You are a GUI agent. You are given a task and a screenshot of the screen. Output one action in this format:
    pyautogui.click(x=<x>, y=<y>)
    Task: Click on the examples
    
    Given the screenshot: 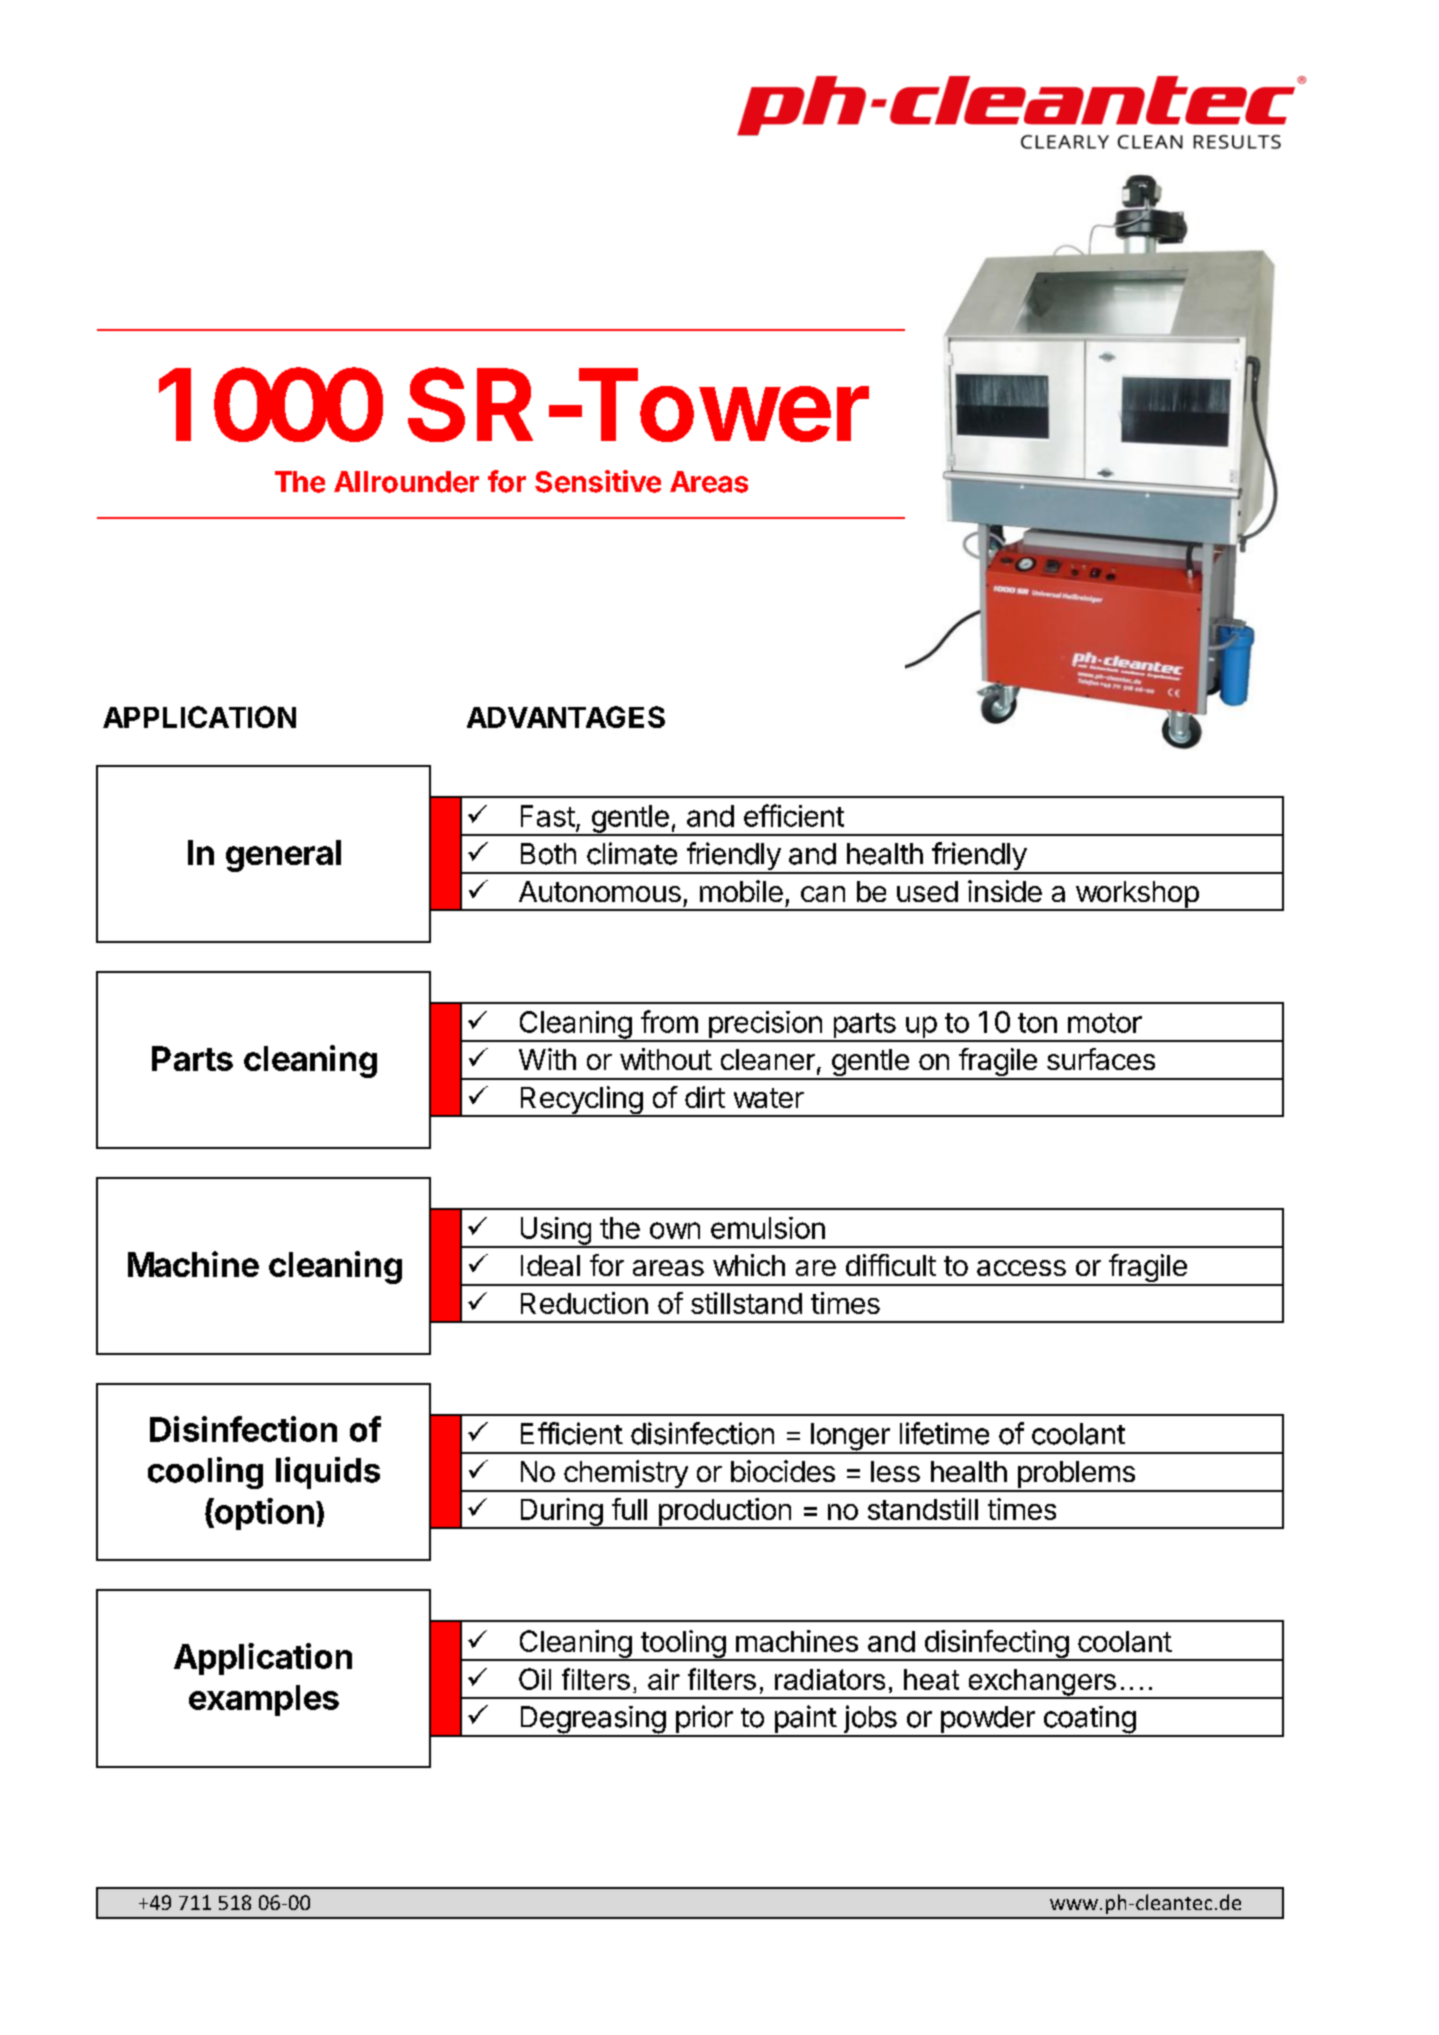 What is the action you would take?
    pyautogui.click(x=264, y=1700)
